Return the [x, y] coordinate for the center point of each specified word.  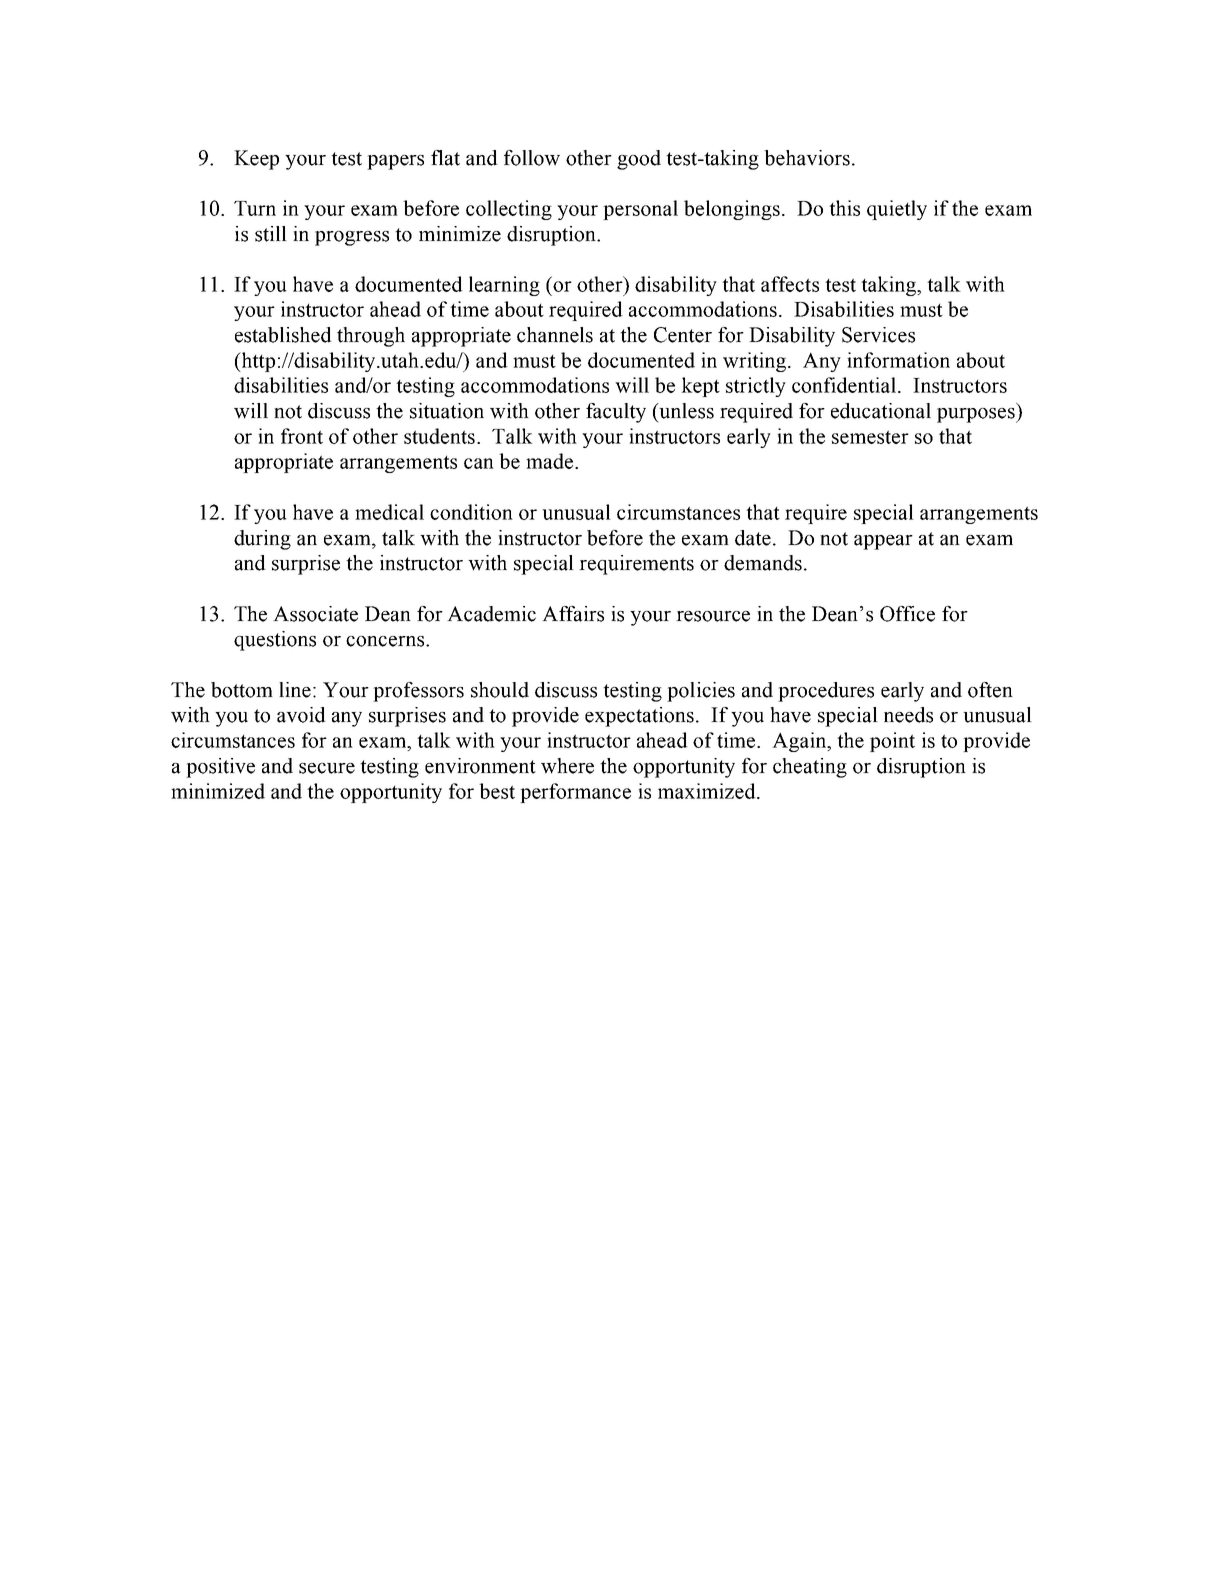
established [283, 335]
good [639, 160]
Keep [256, 160]
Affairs [573, 614]
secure [327, 768]
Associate [315, 614]
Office [907, 614]
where [567, 766]
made [551, 461]
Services [878, 335]
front [302, 436]
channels [555, 335]
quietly [897, 210]
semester [870, 437]
